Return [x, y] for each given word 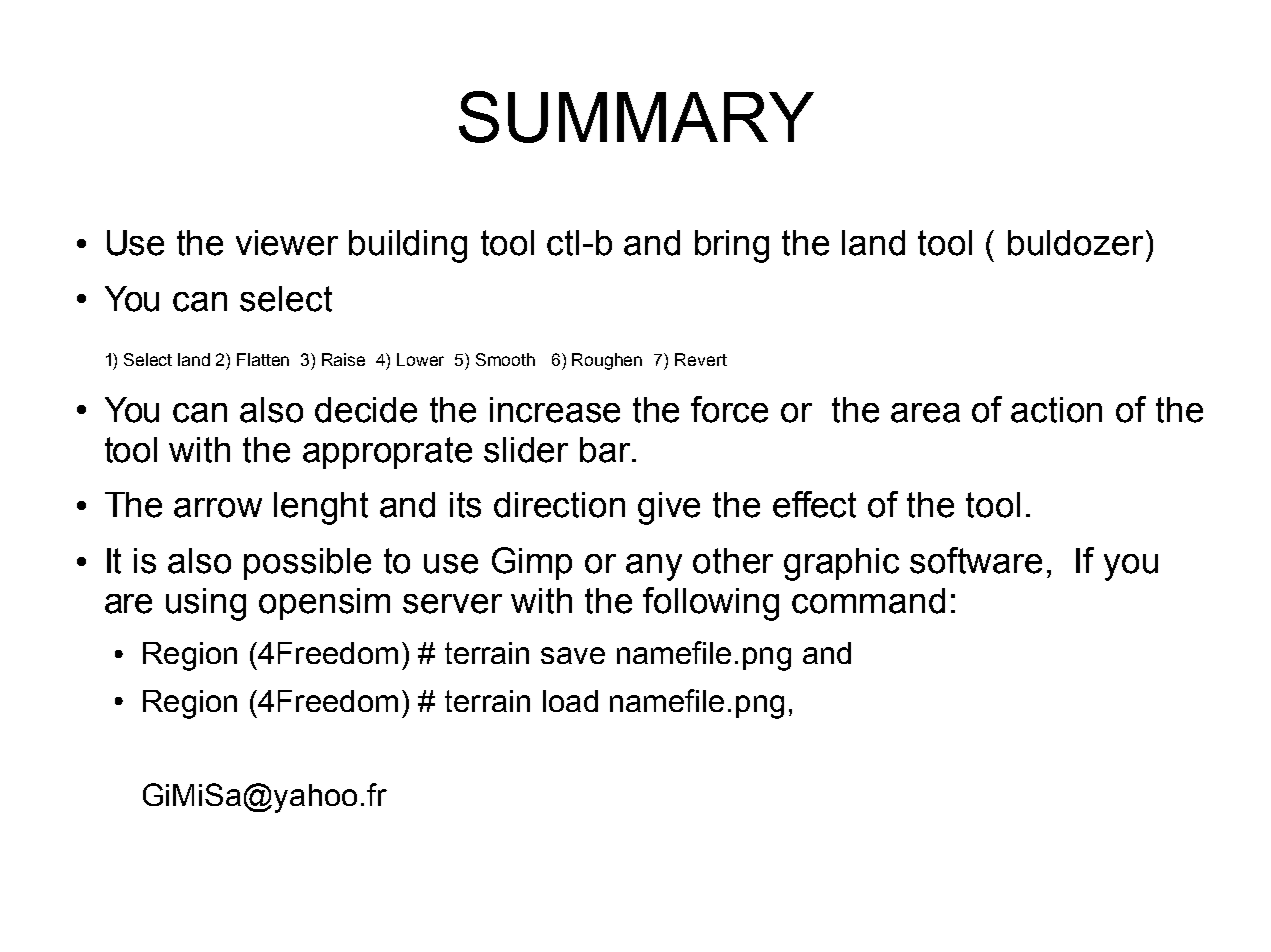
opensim [324, 604]
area [925, 413]
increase [555, 410]
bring [732, 246]
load [570, 701]
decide [366, 410]
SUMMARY [636, 117]
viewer [287, 243]
